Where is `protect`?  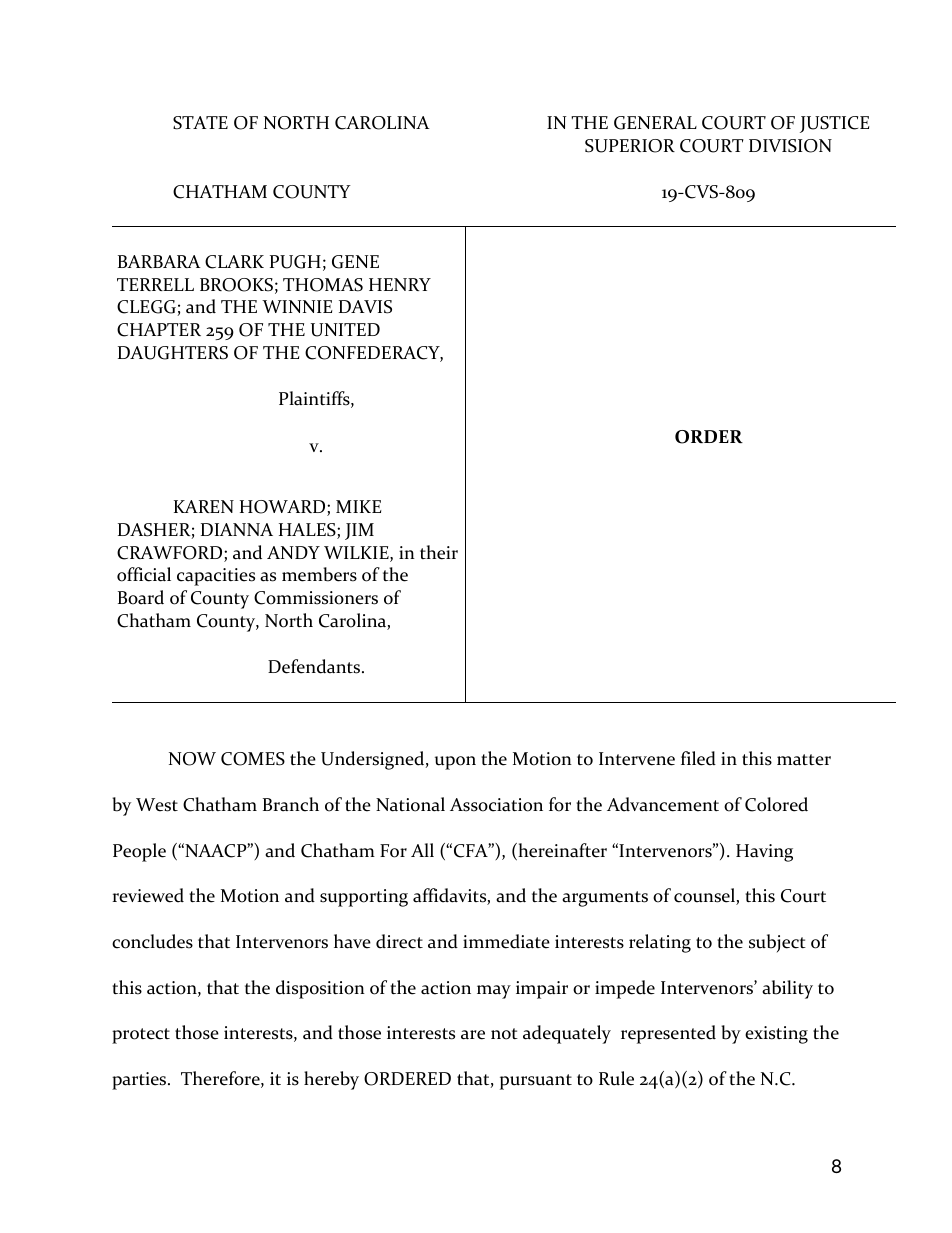
protect is located at coordinates (141, 1036).
